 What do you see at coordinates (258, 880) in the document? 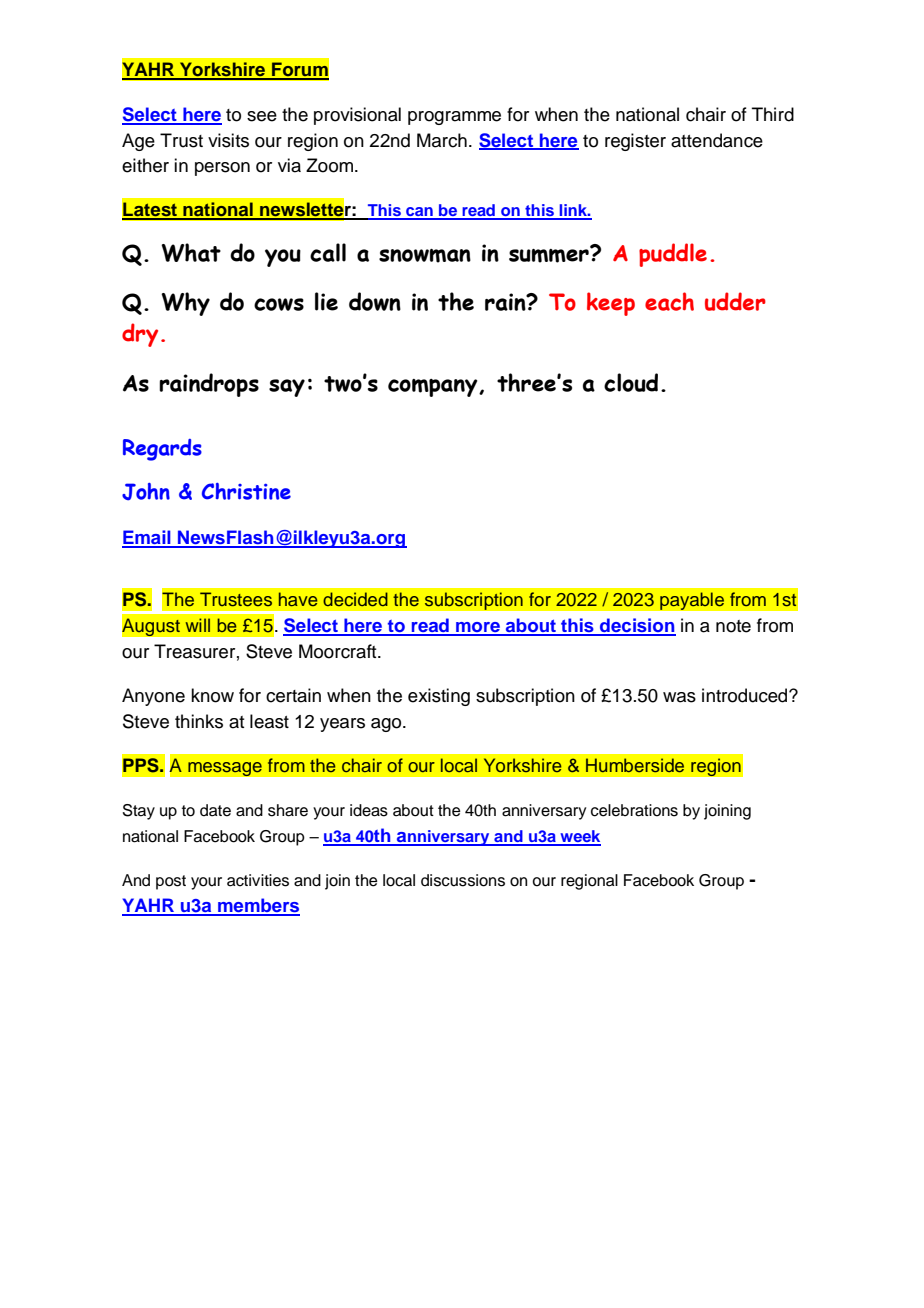
I see `activities` at bounding box center [258, 880].
